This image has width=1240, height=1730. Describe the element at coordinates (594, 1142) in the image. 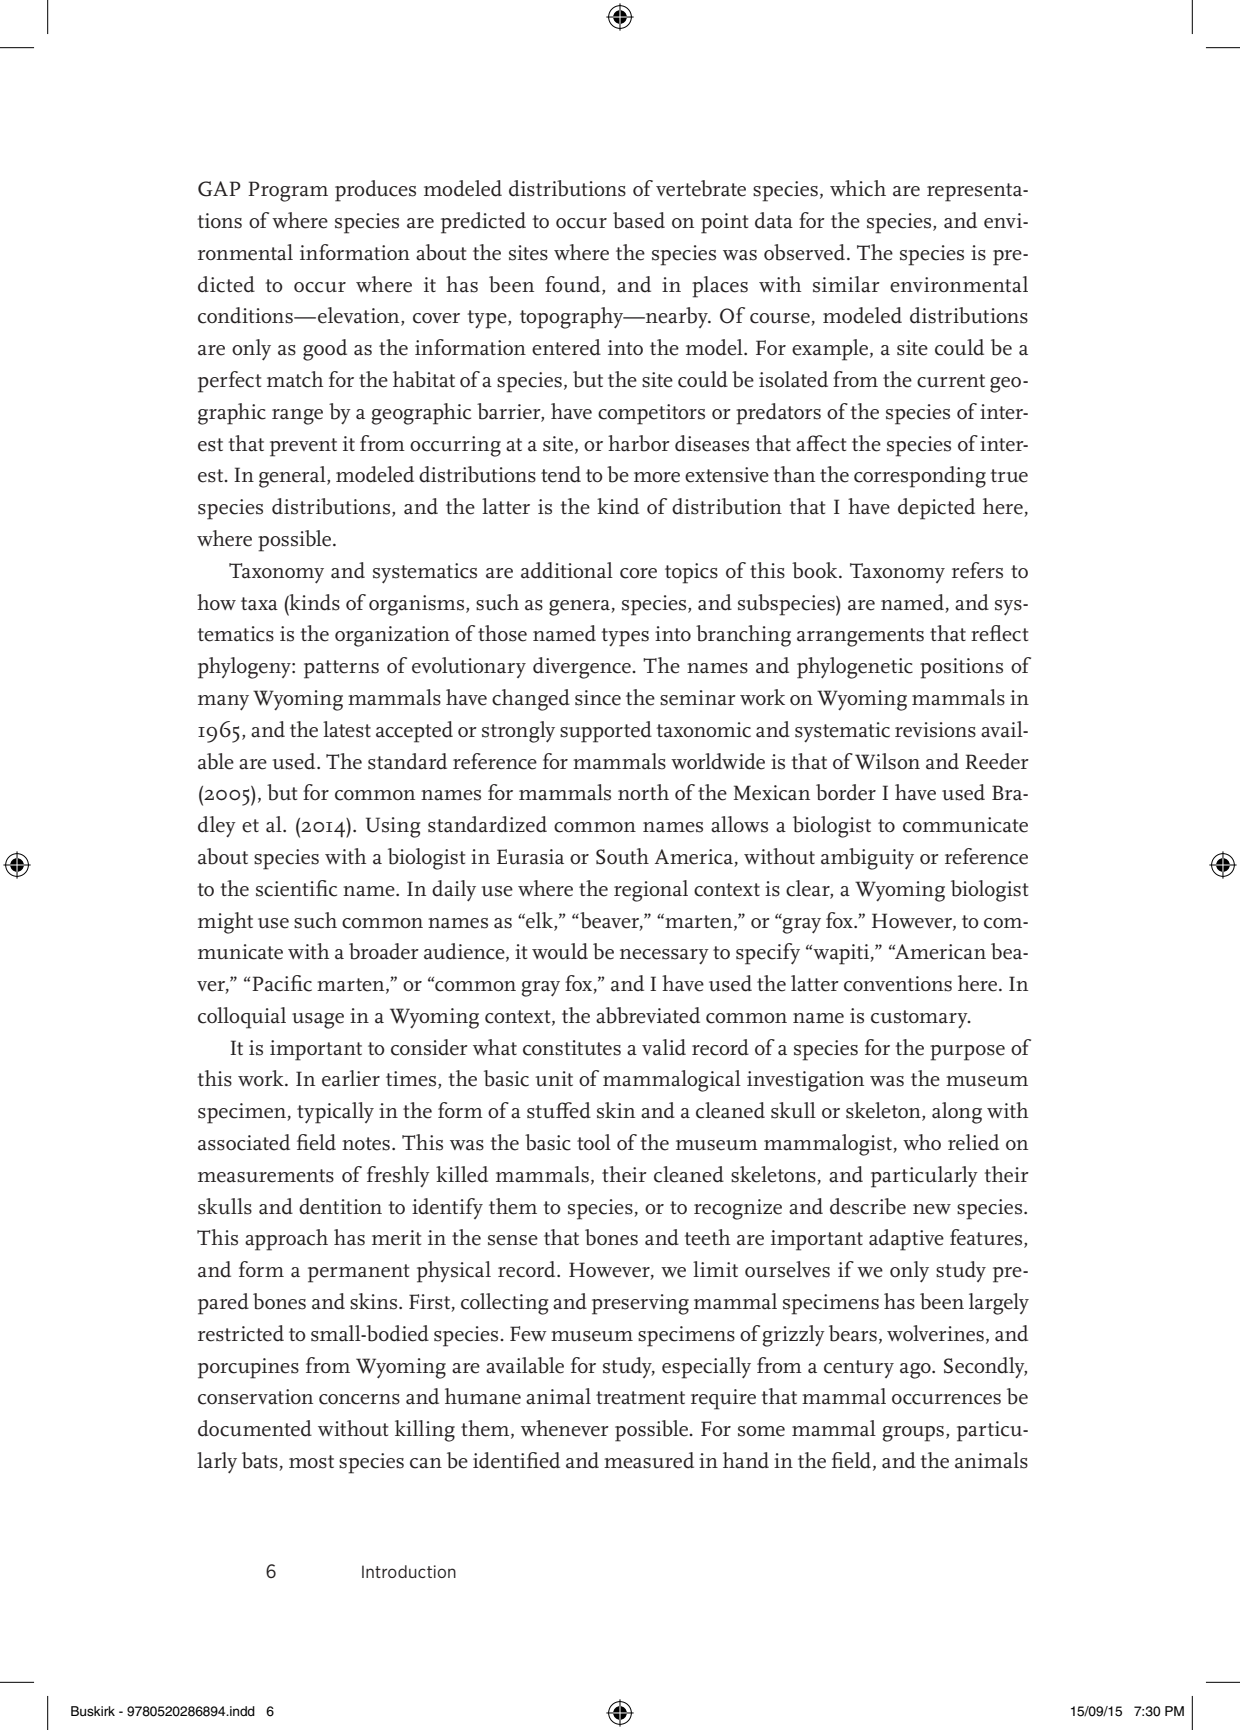

I see `tool` at that location.
